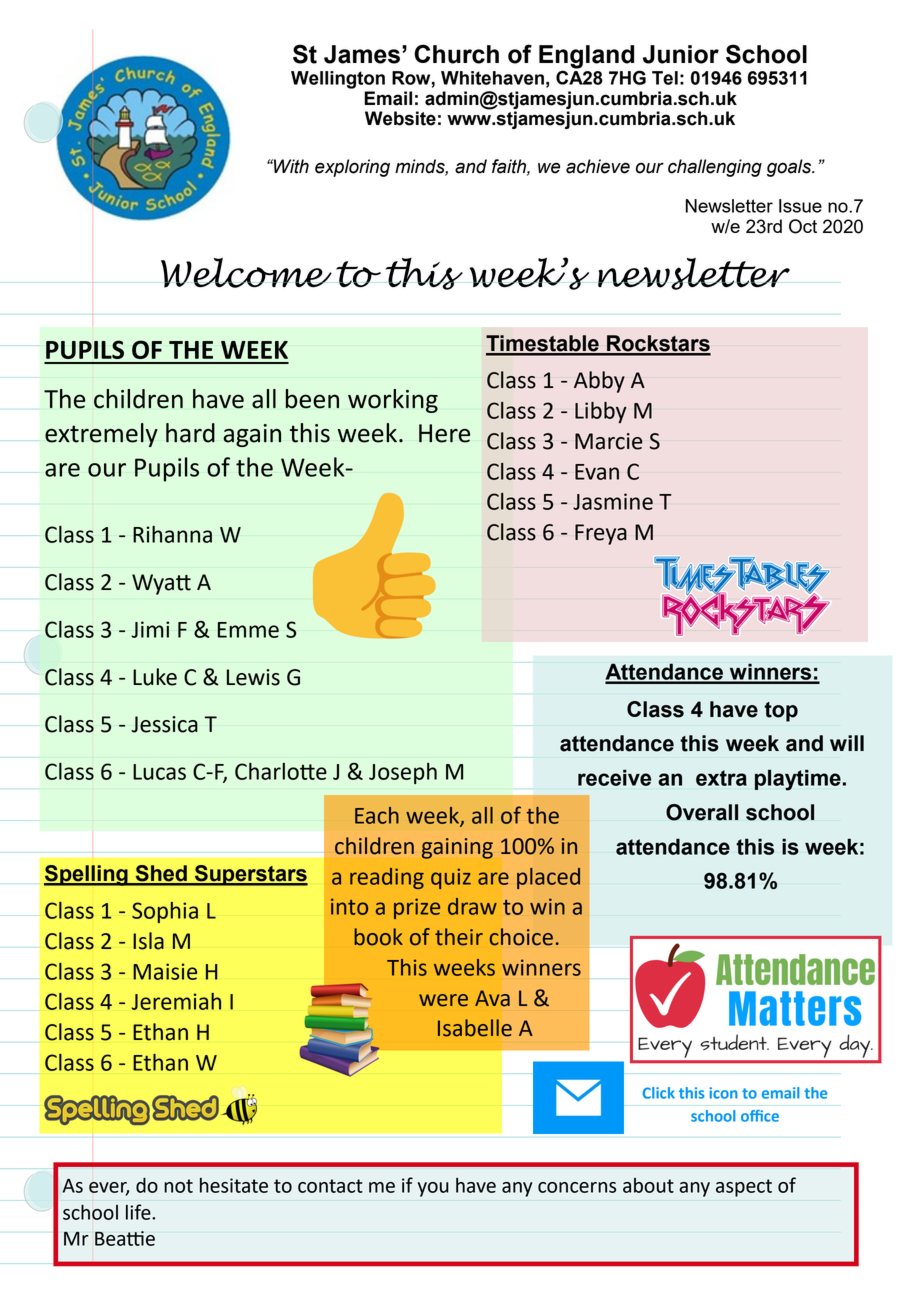 Image resolution: width=924 pixels, height=1308 pixels. I want to click on aspect, so click(744, 1188).
